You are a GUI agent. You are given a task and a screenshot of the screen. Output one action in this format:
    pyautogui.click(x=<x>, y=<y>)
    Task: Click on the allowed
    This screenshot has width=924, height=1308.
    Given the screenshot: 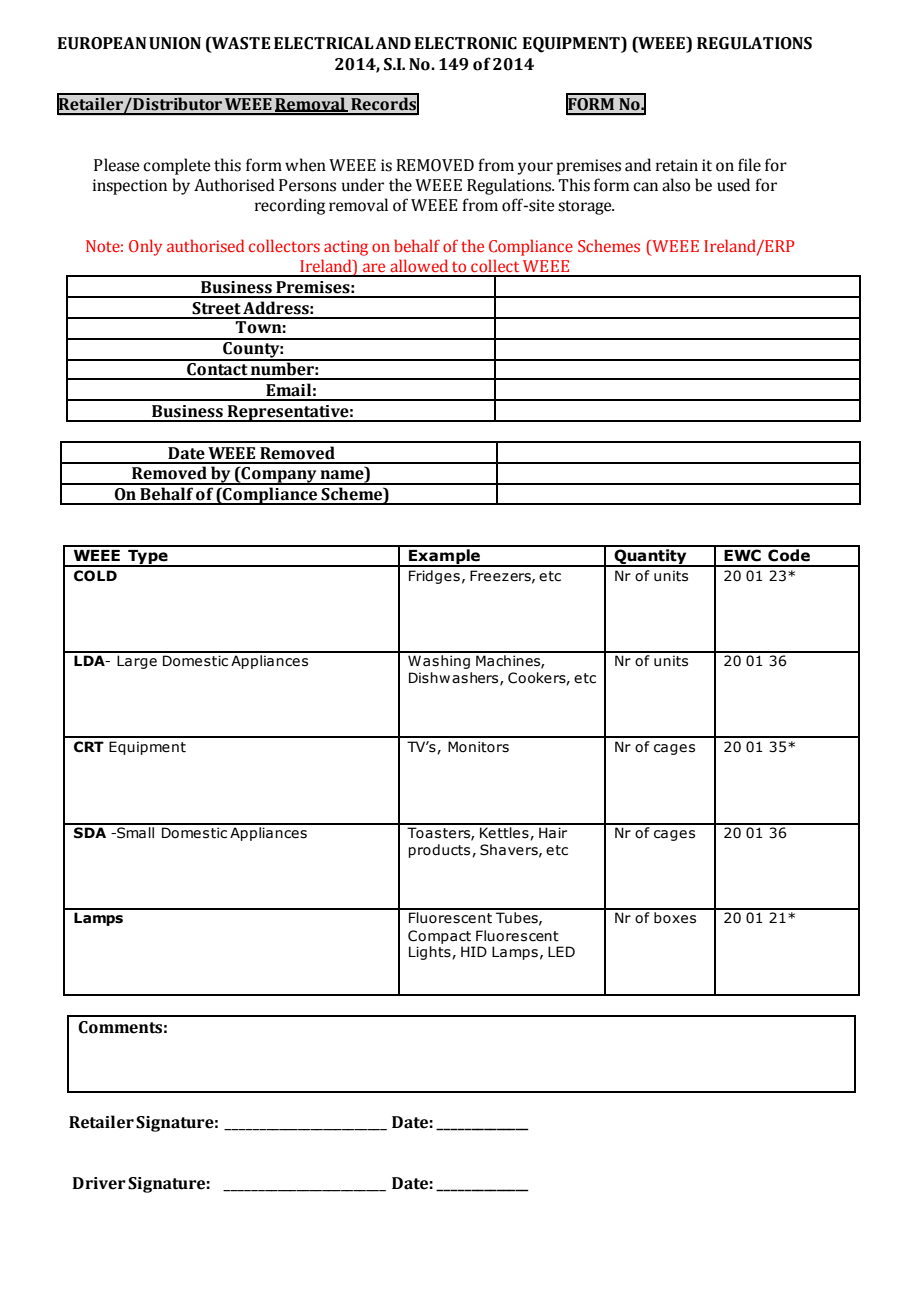 What is the action you would take?
    pyautogui.click(x=419, y=265)
